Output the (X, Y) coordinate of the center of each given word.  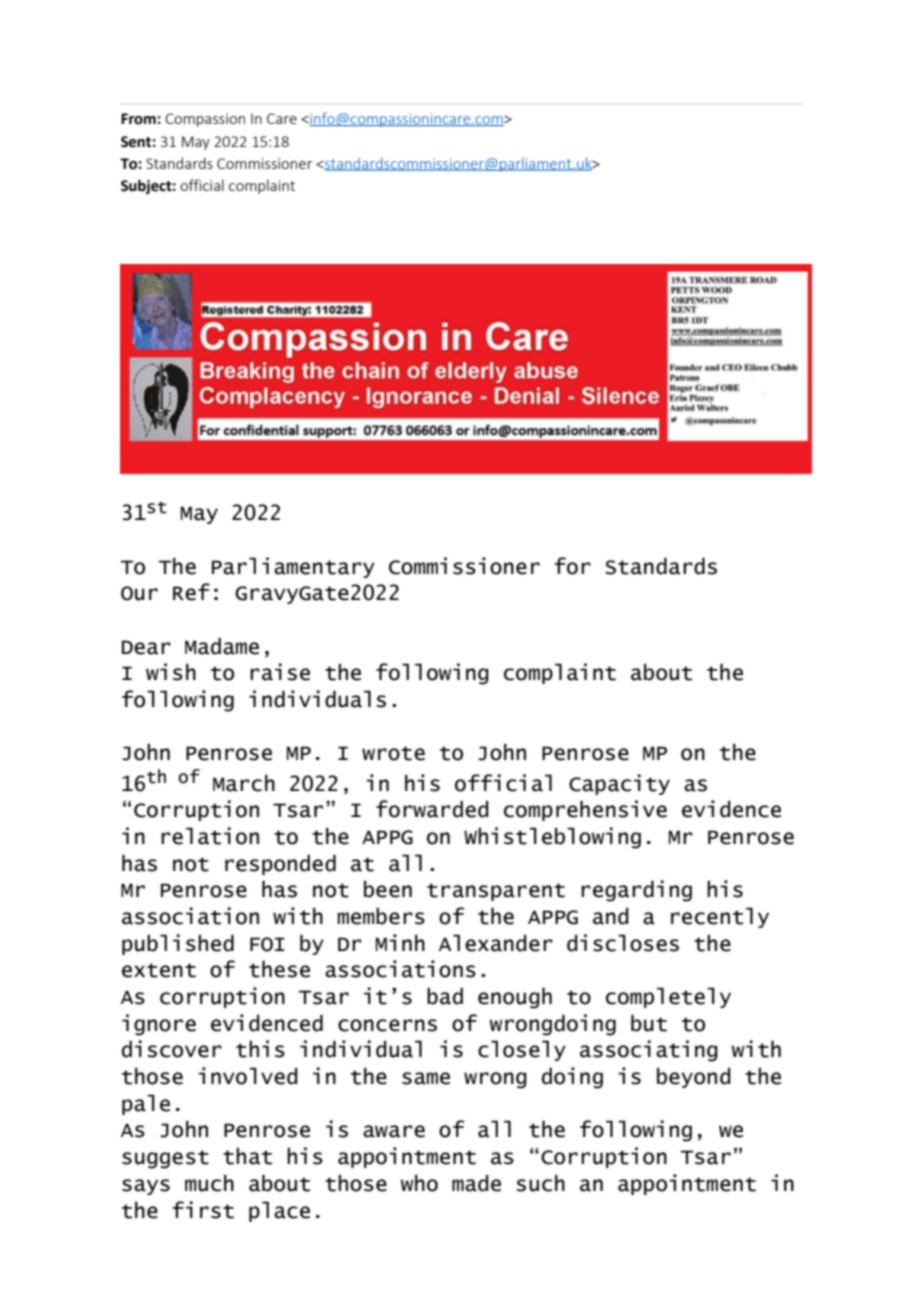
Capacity (619, 784)
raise (280, 672)
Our (139, 593)
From (138, 119)
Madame (222, 646)
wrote (393, 753)
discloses (623, 943)
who (419, 1183)
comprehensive (585, 810)
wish (171, 672)
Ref (191, 592)
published (178, 944)
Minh (400, 942)
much (209, 1183)
